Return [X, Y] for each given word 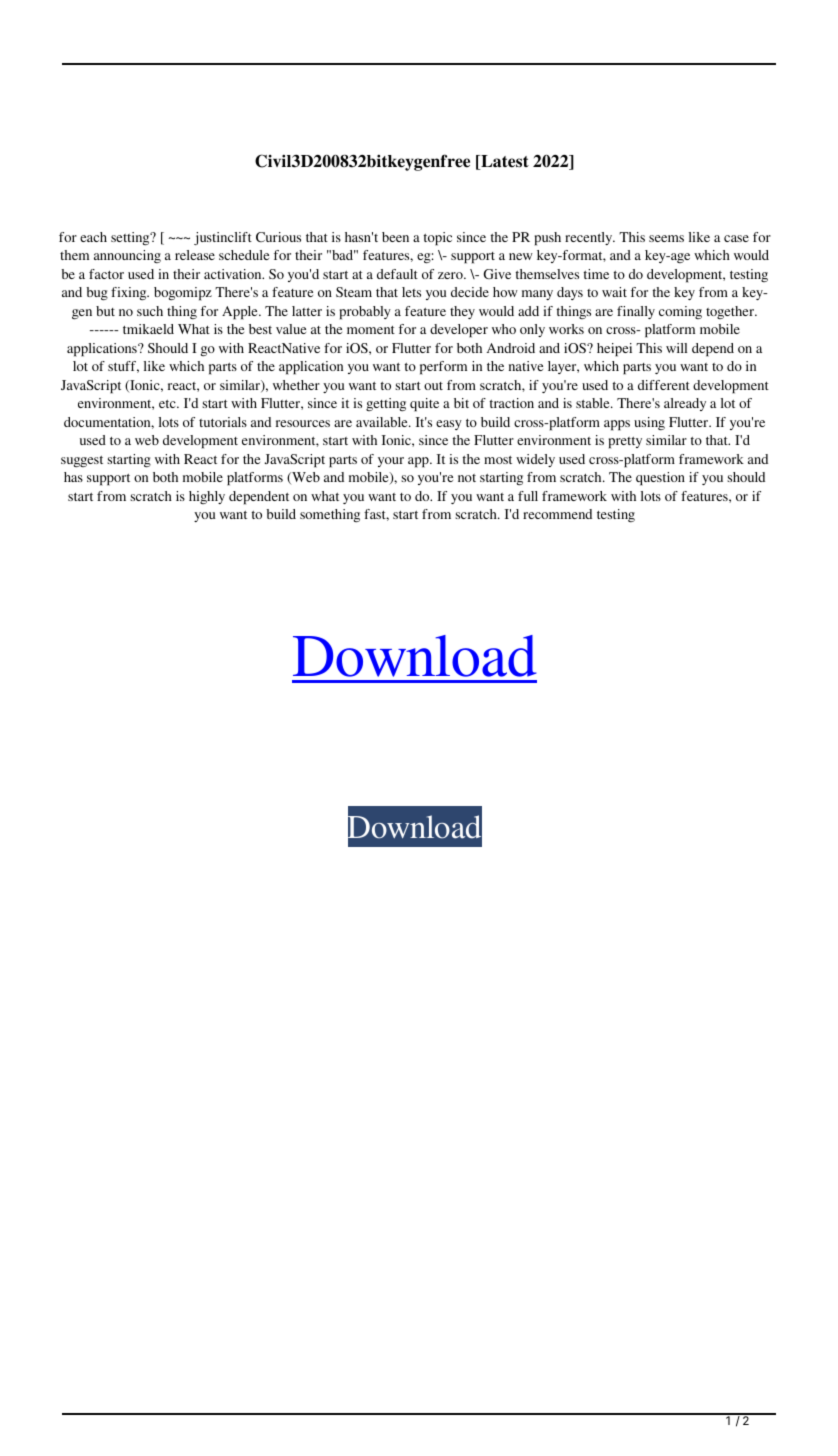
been [395, 237]
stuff [123, 367]
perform [443, 368]
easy [449, 425]
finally [636, 312]
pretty [625, 443]
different [664, 385]
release [195, 255]
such [150, 311]
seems [666, 238]
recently [590, 238]
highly [207, 497]
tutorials [223, 422]
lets [411, 292]
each [93, 237]
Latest [504, 162]
